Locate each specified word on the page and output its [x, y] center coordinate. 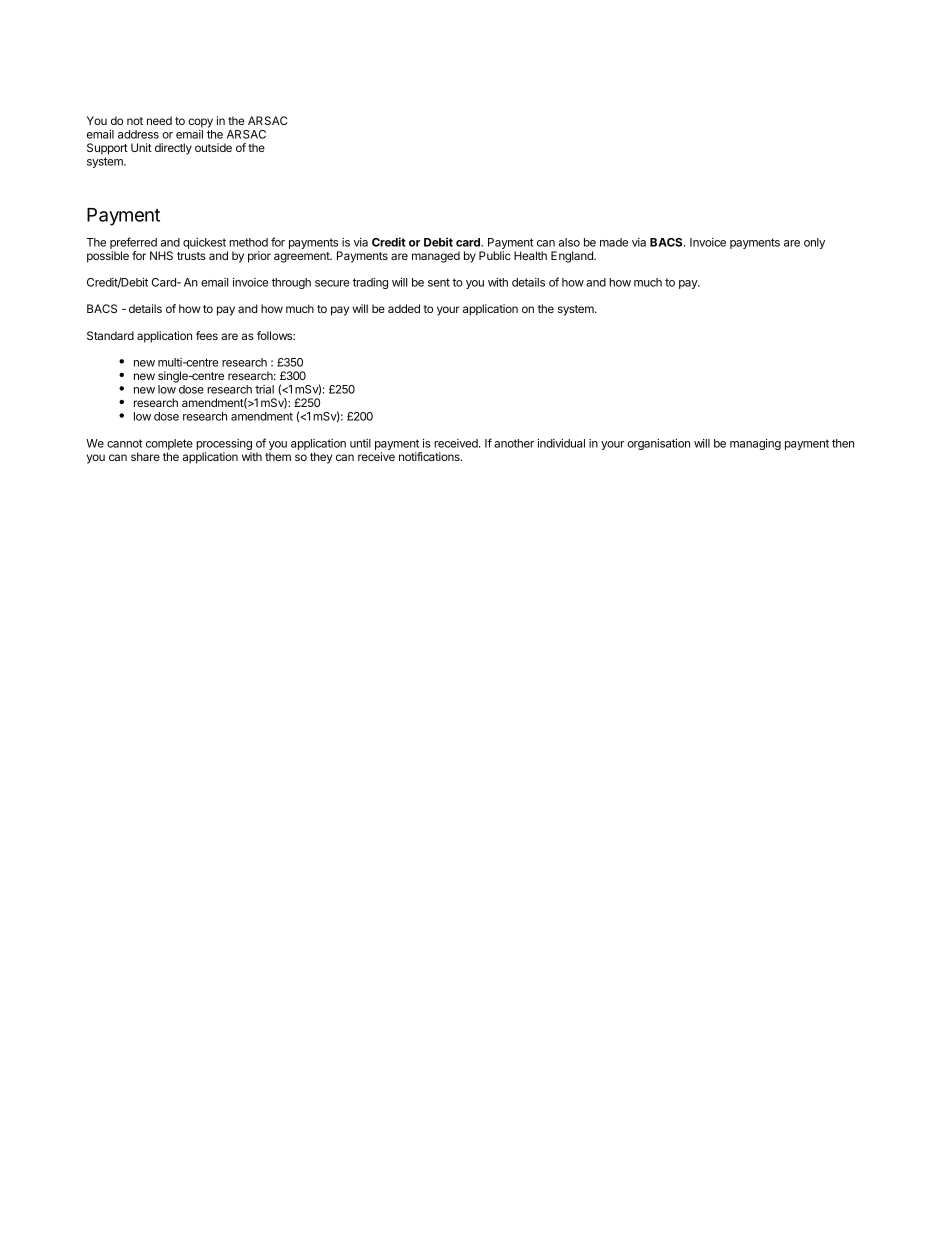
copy [200, 123]
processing [224, 446]
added [404, 308]
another [514, 443]
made [614, 242]
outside [213, 147]
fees [207, 335]
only [814, 243]
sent [439, 282]
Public [495, 255]
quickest [205, 245]
